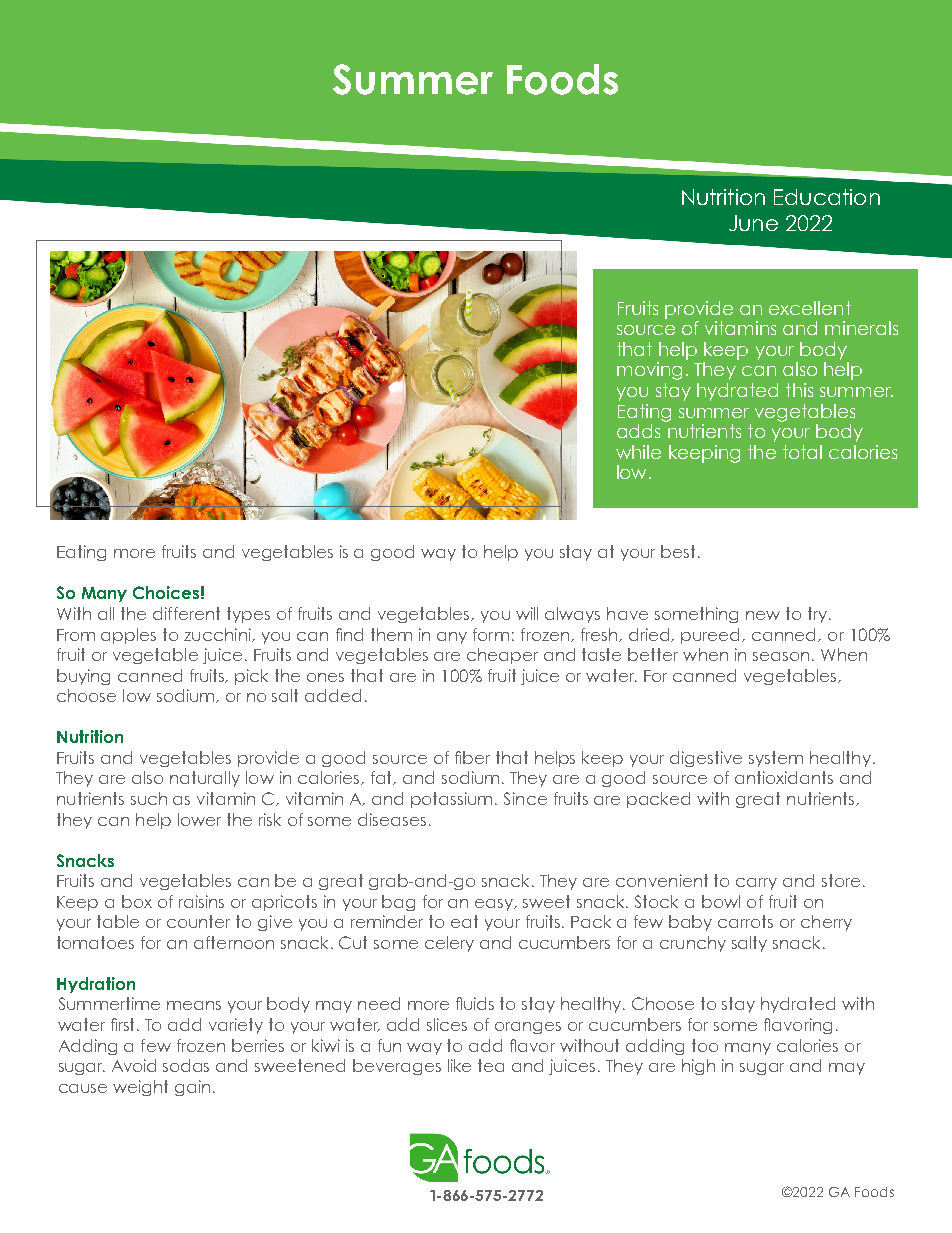 Image resolution: width=952 pixels, height=1233 pixels. What do you see at coordinates (186, 1065) in the document?
I see `sodas` at bounding box center [186, 1065].
